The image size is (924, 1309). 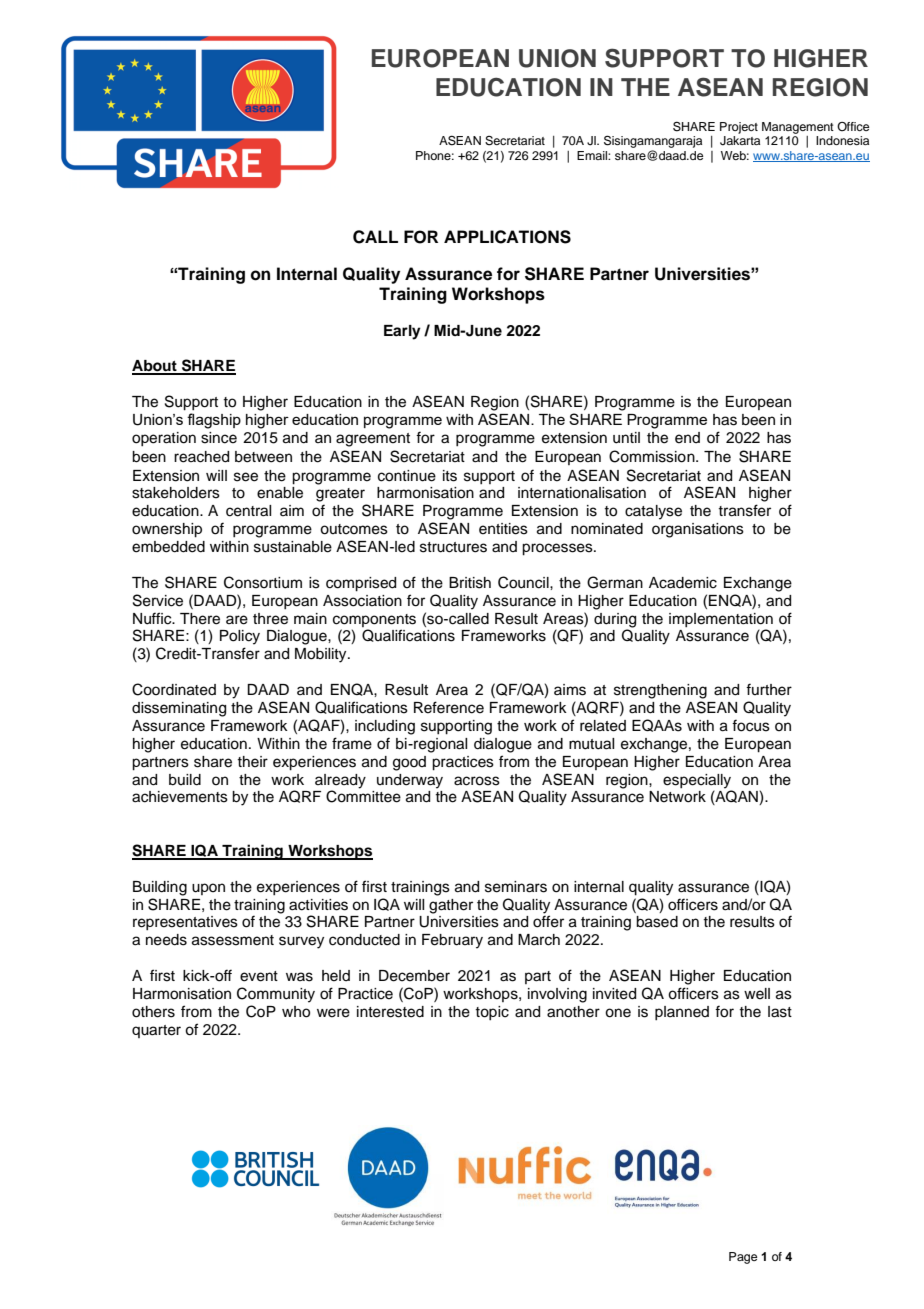 What do you see at coordinates (687, 438) in the screenshot?
I see `end` at bounding box center [687, 438].
